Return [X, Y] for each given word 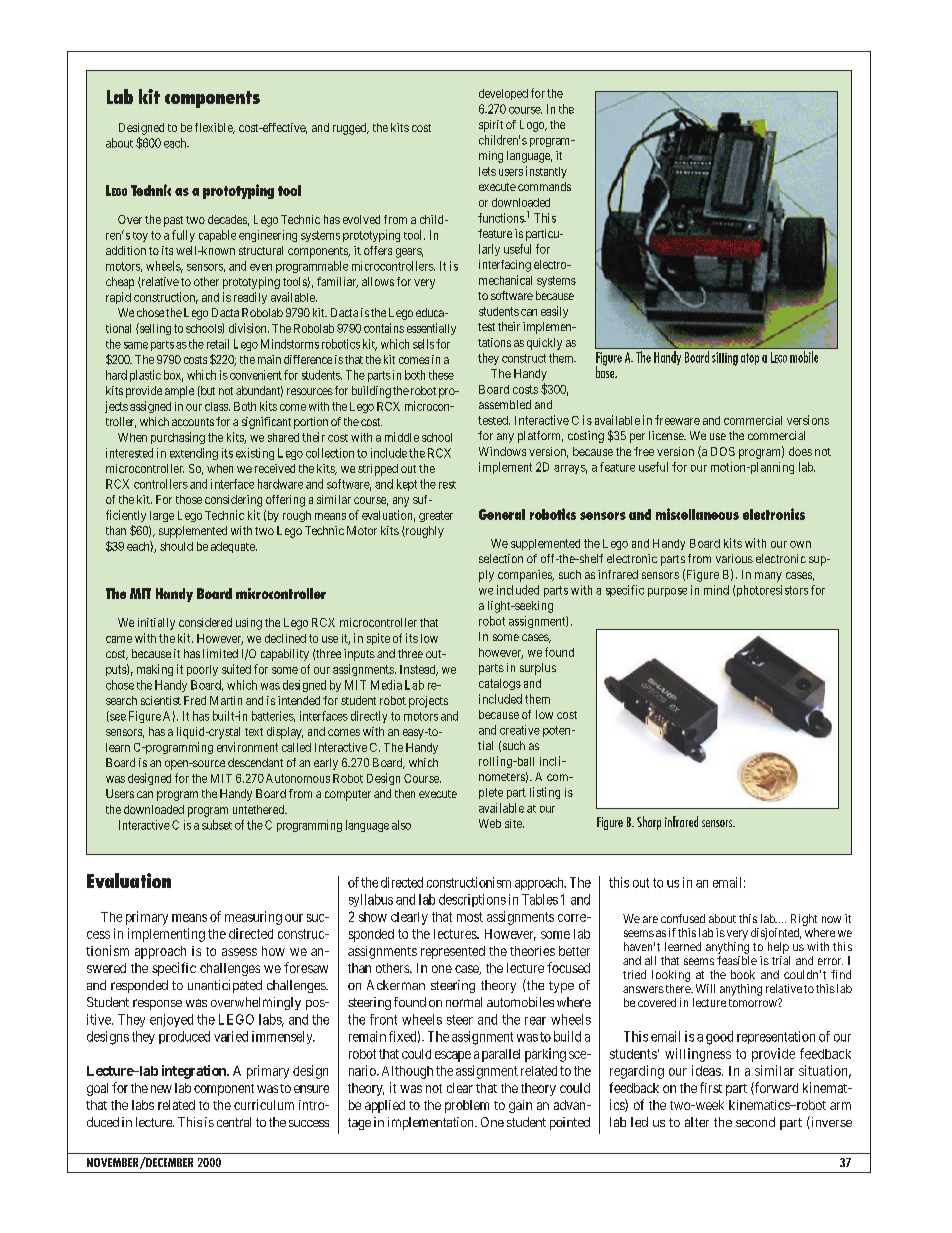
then [405, 793]
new [161, 1089]
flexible [215, 128]
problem [467, 1106]
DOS [723, 451]
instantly [546, 172]
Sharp [649, 823]
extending [194, 454]
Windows [502, 451]
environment [247, 747]
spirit [491, 126]
